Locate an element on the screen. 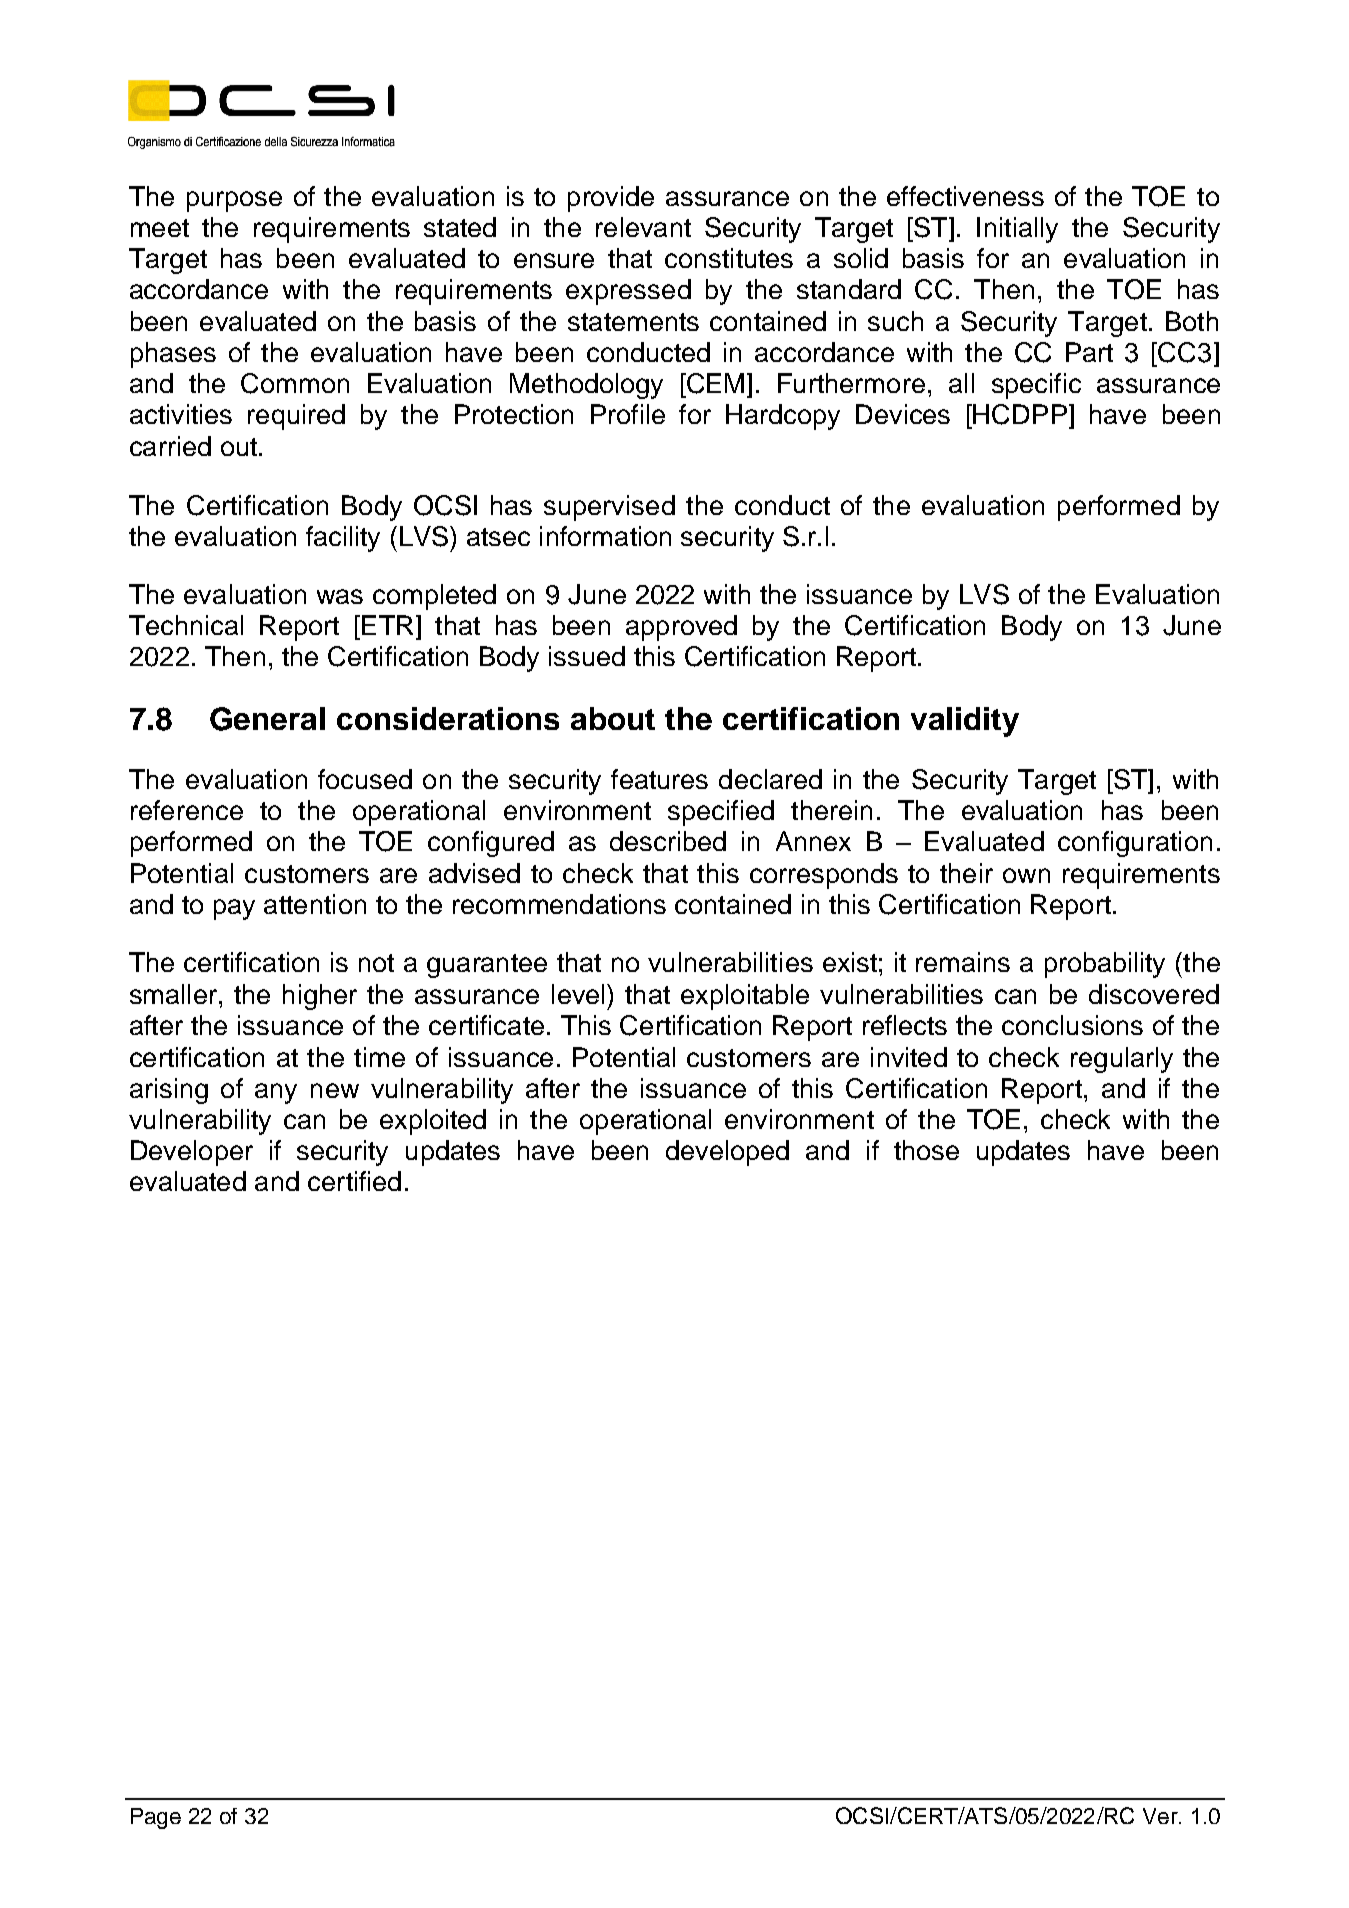 The image size is (1349, 1908). developed is located at coordinates (727, 1153).
